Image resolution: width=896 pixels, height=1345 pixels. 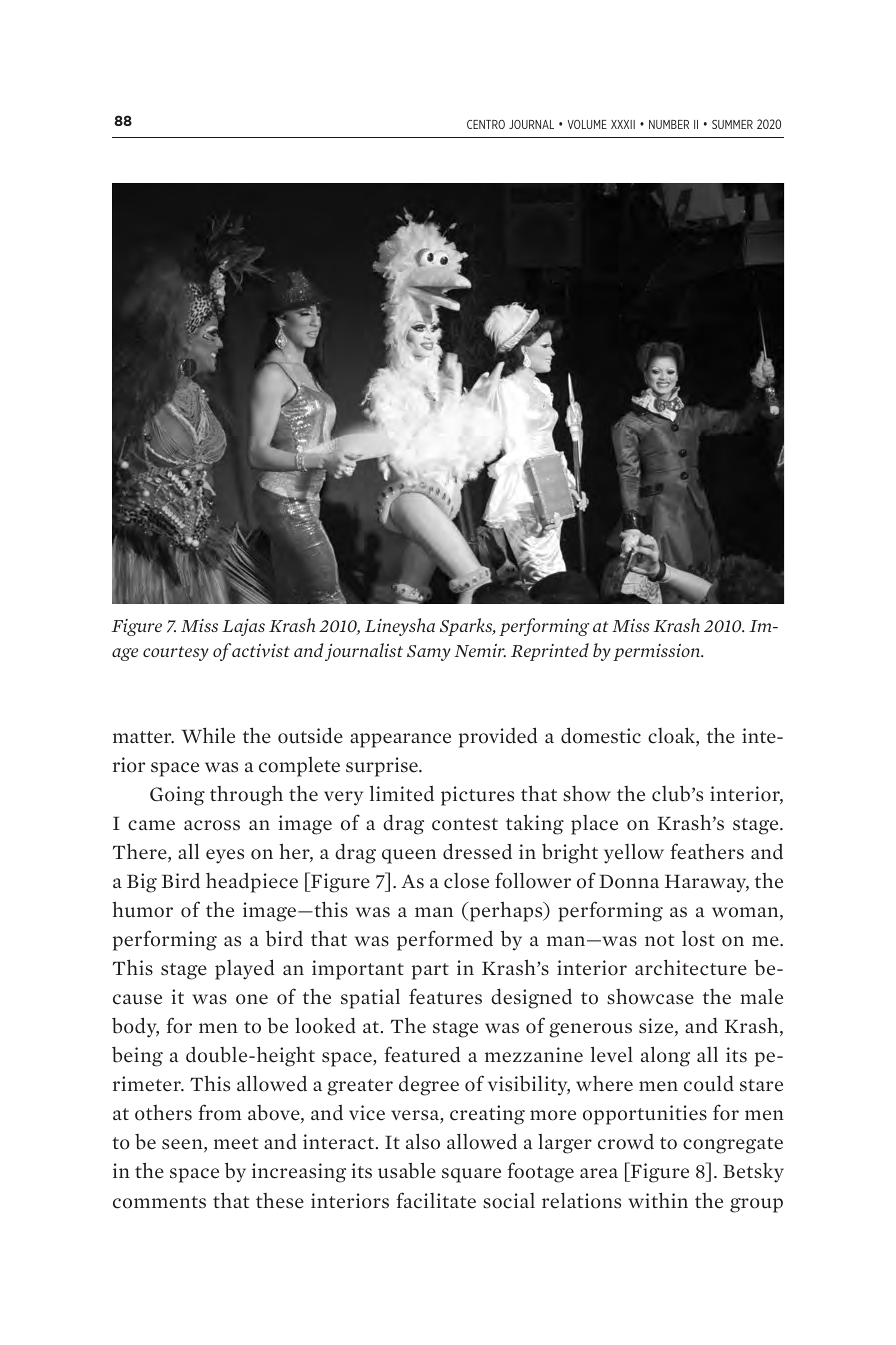 What do you see at coordinates (732, 124) in the page?
I see `summer` at bounding box center [732, 124].
